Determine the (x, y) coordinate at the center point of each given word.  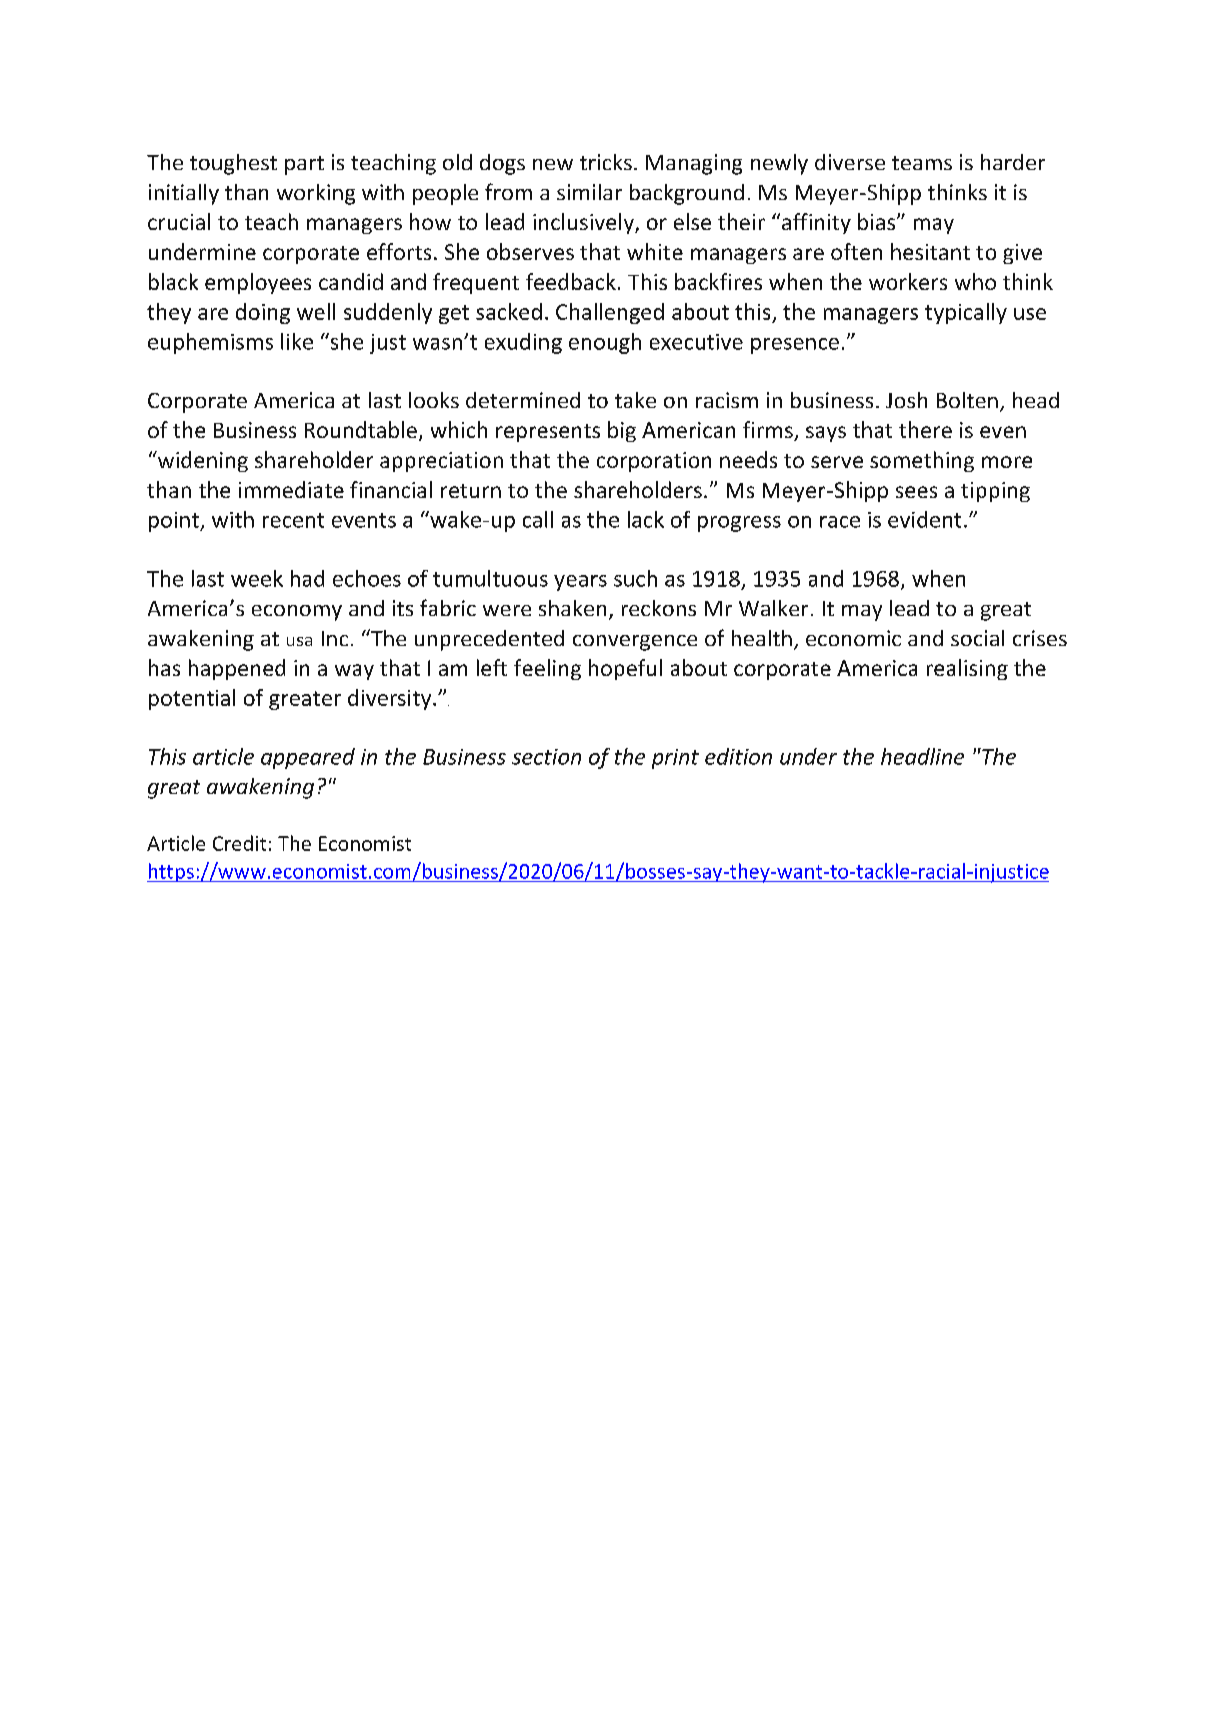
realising (967, 669)
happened (237, 669)
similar (589, 192)
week (257, 578)
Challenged (610, 313)
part (304, 165)
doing (263, 313)
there (925, 429)
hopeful (625, 669)
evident (924, 519)
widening (201, 461)
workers (908, 281)
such (635, 578)
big (622, 431)
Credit (239, 843)
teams (922, 163)
